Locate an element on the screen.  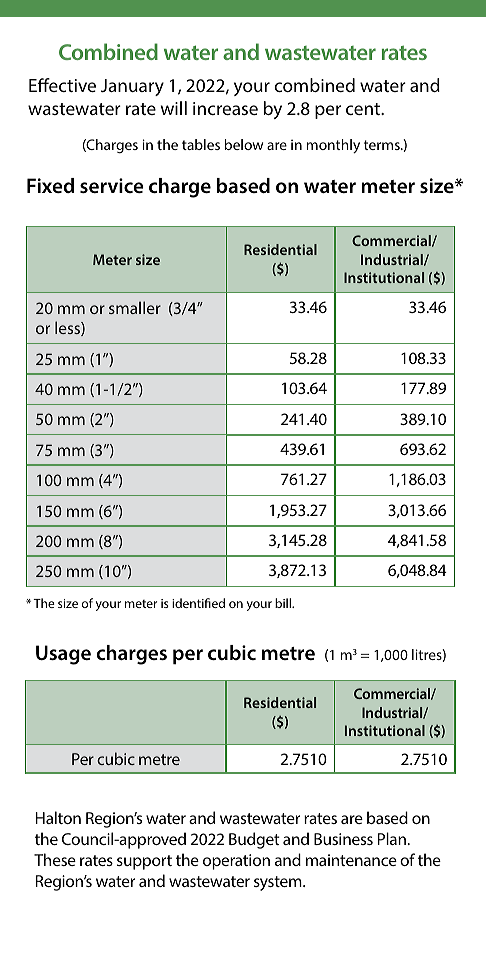
maintenance is located at coordinates (351, 860).
